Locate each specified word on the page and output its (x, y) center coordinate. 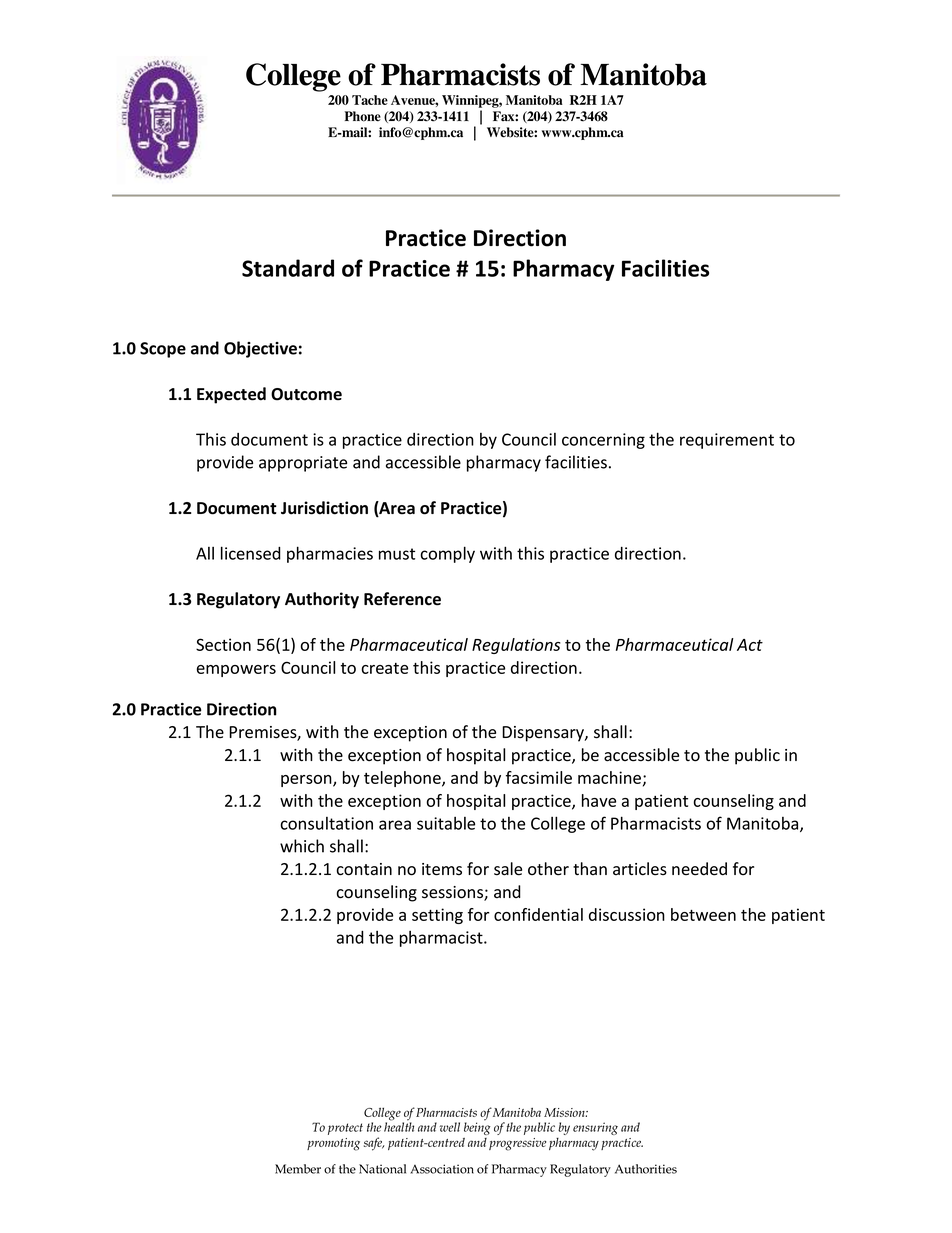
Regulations (516, 646)
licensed (251, 553)
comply (448, 554)
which (302, 846)
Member (298, 1169)
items (442, 869)
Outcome (306, 394)
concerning (603, 441)
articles (640, 869)
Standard (288, 268)
